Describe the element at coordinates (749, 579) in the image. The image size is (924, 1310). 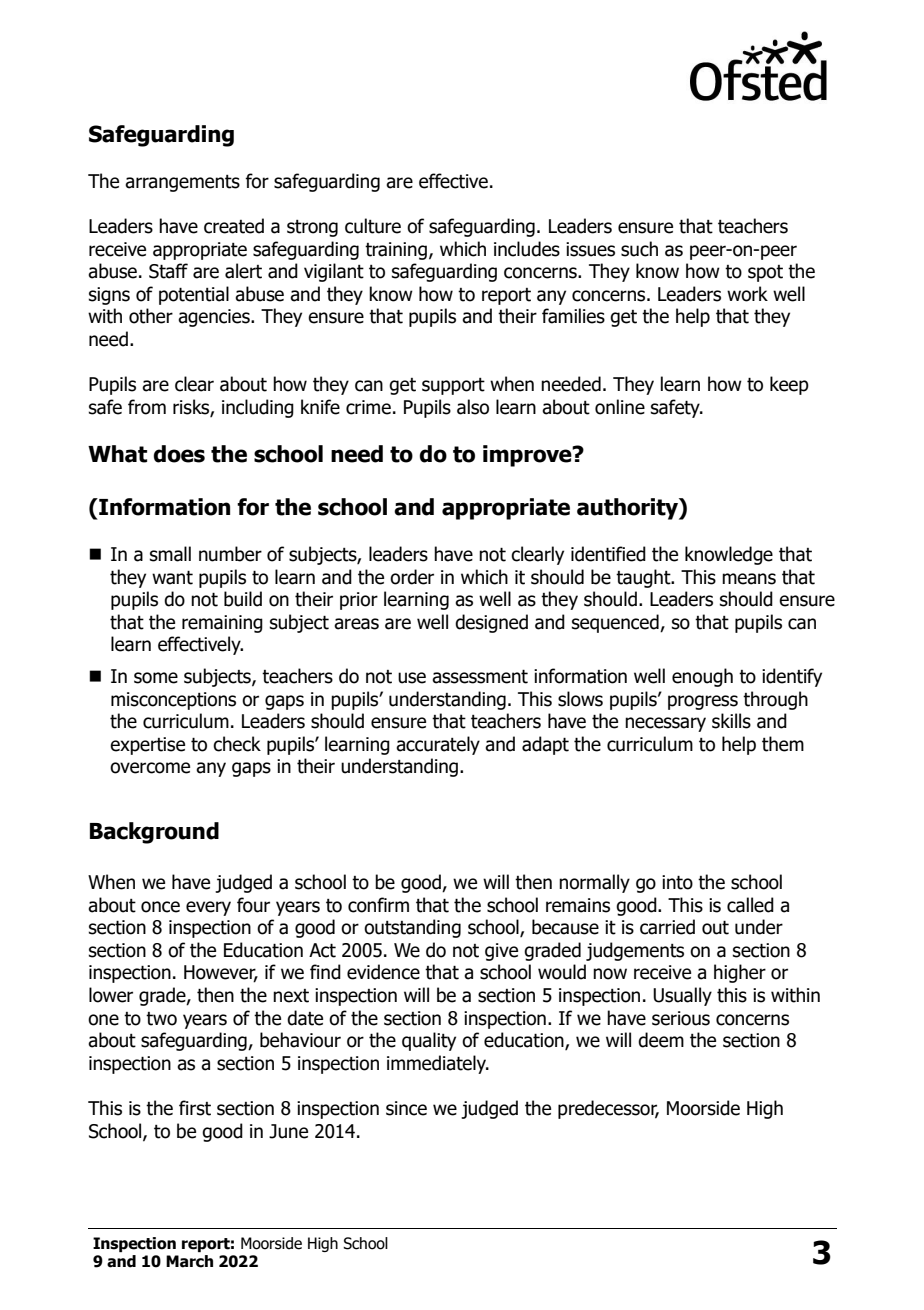
I see `means` at that location.
